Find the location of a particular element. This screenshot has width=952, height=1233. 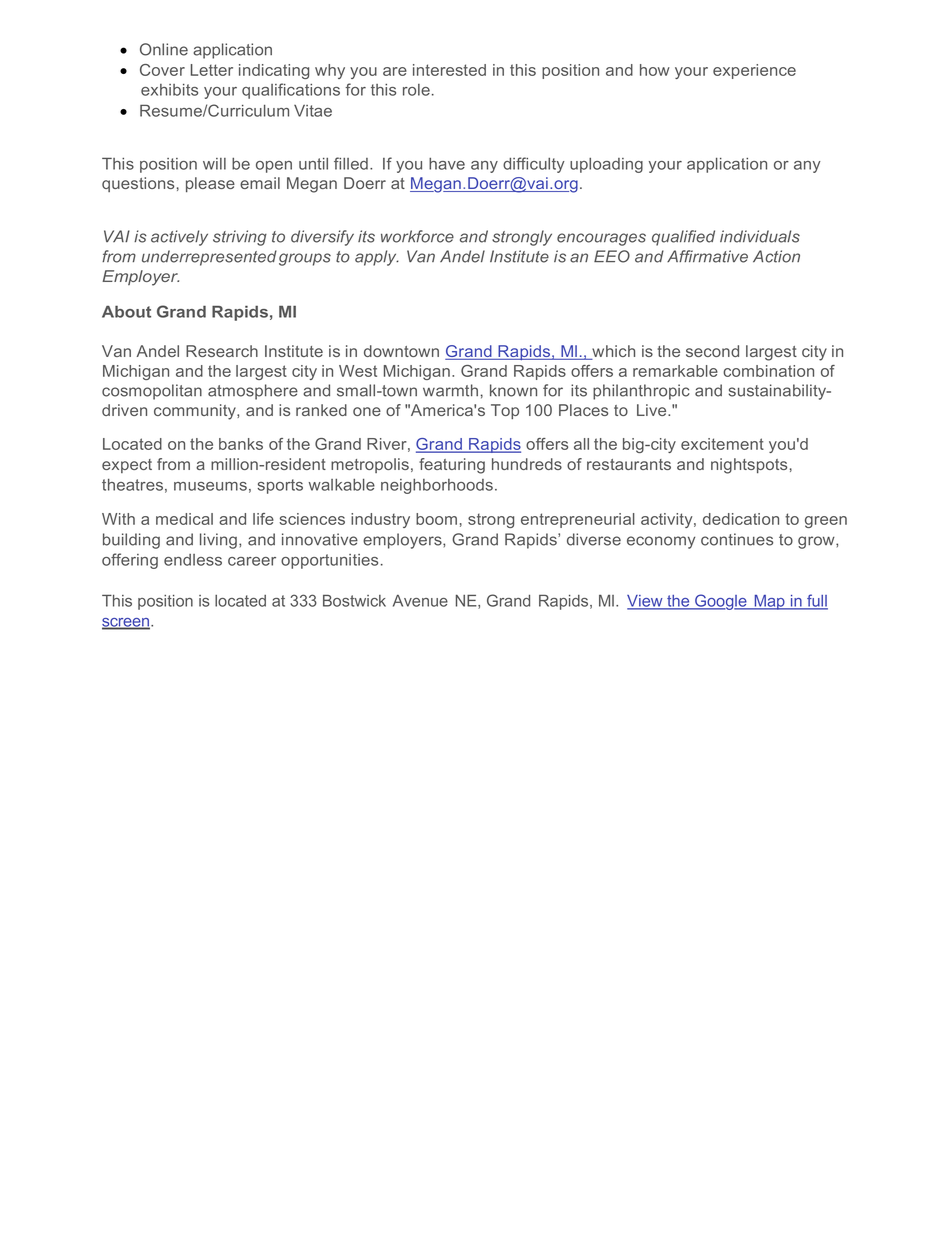

screen is located at coordinates (127, 623).
